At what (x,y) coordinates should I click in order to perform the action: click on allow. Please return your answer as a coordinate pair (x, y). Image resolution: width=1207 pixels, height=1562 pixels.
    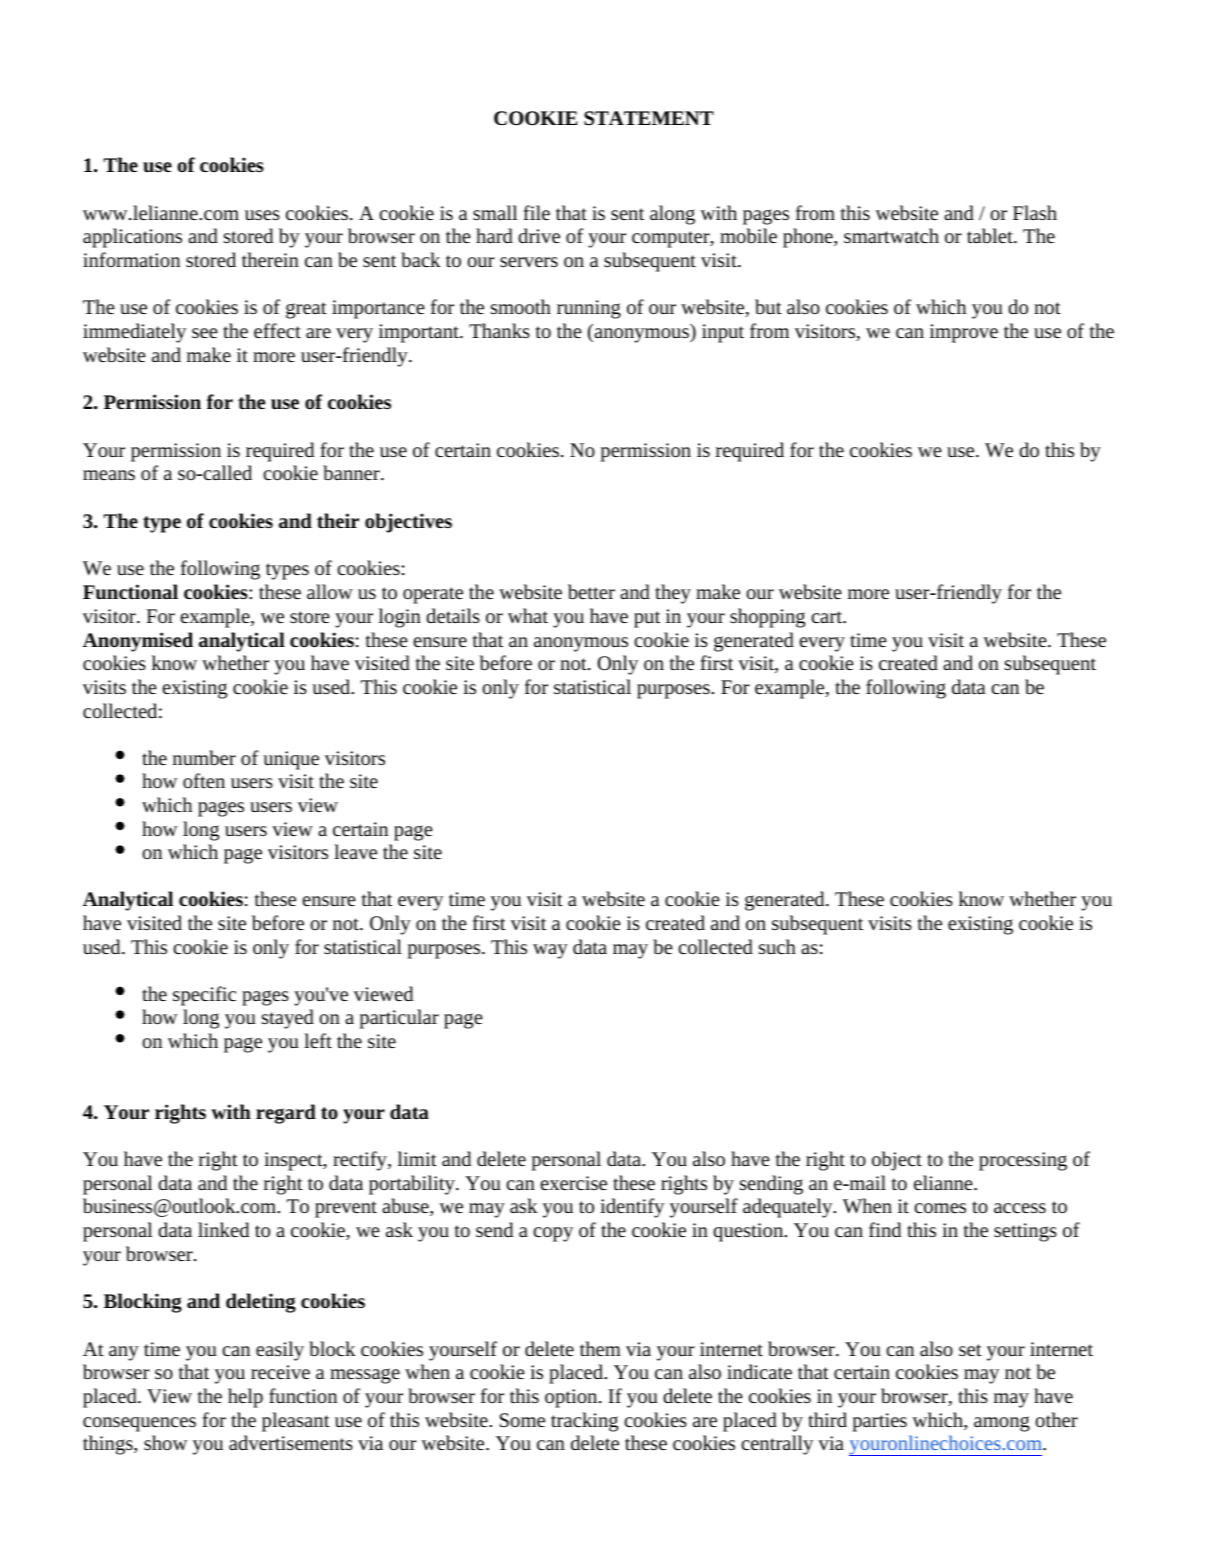
    Looking at the image, I should click on (330, 591).
